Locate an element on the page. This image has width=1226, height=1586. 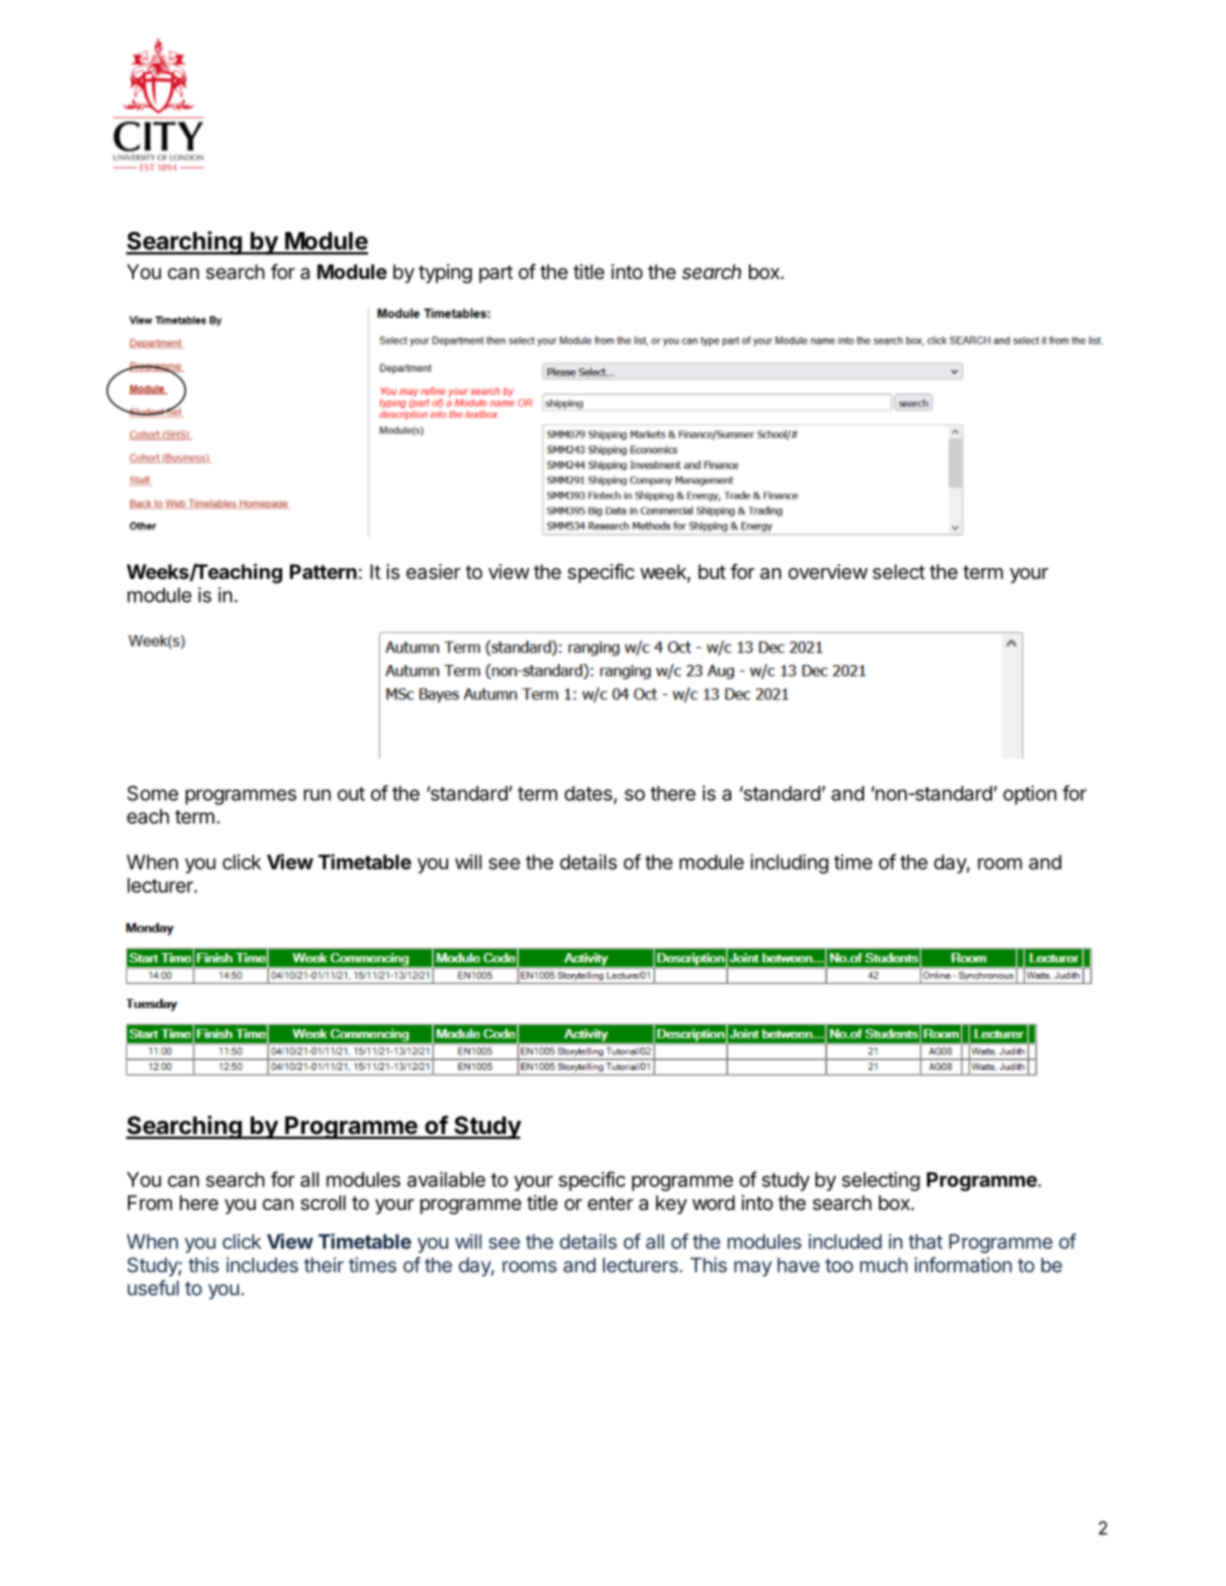
including is located at coordinates (790, 864).
